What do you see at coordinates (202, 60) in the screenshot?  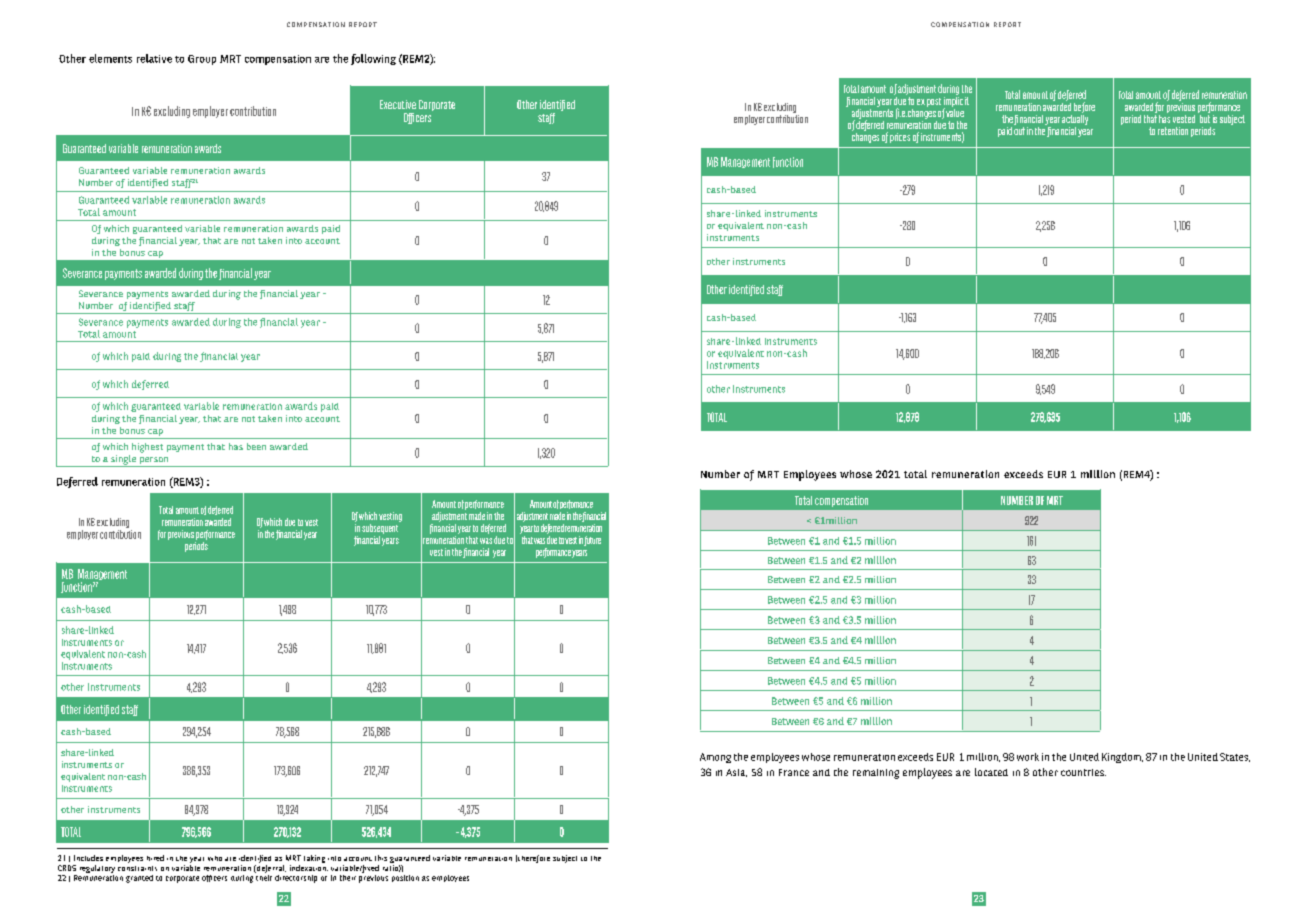 I see `Group` at bounding box center [202, 60].
